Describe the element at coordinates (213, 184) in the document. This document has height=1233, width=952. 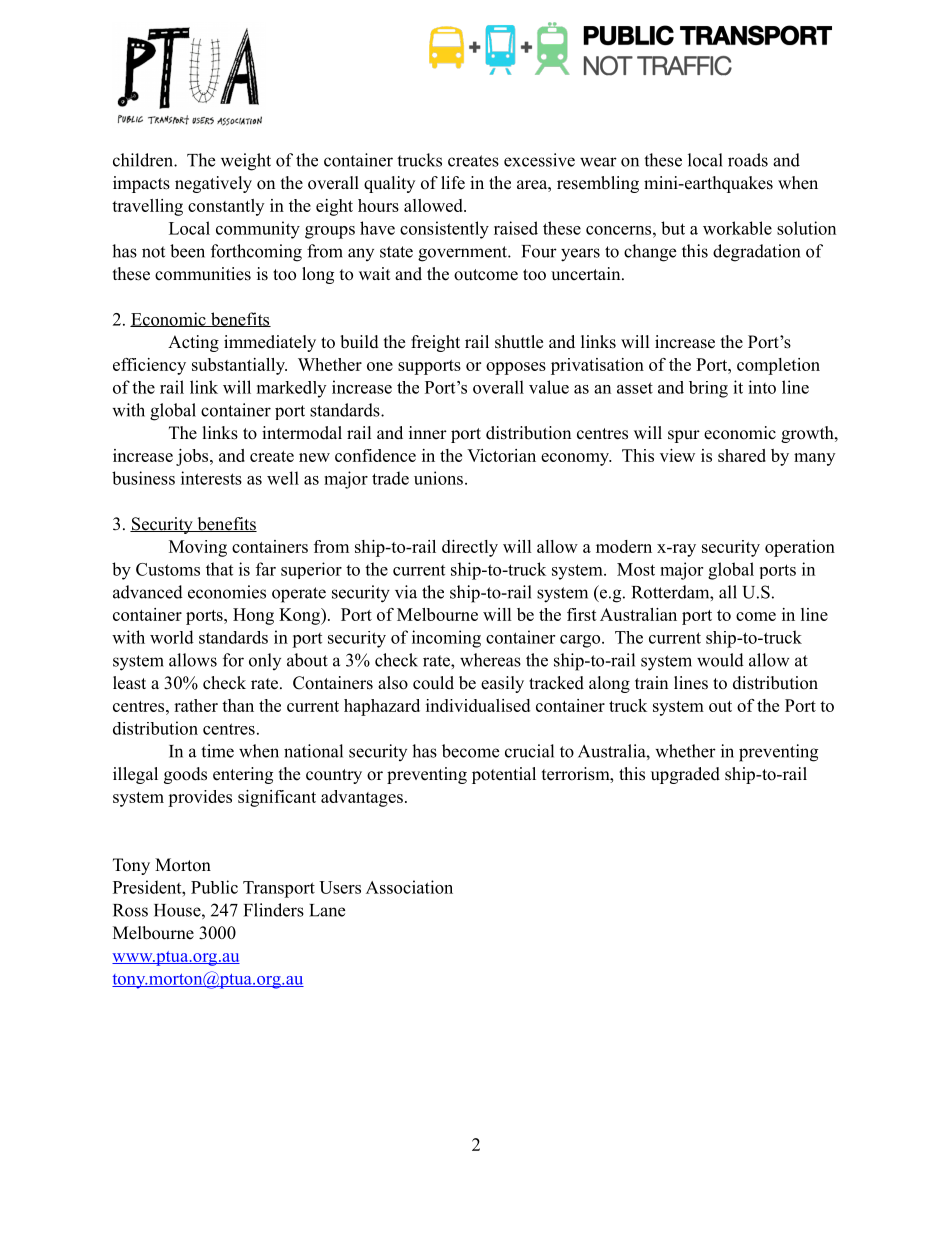
I see `negatively` at that location.
